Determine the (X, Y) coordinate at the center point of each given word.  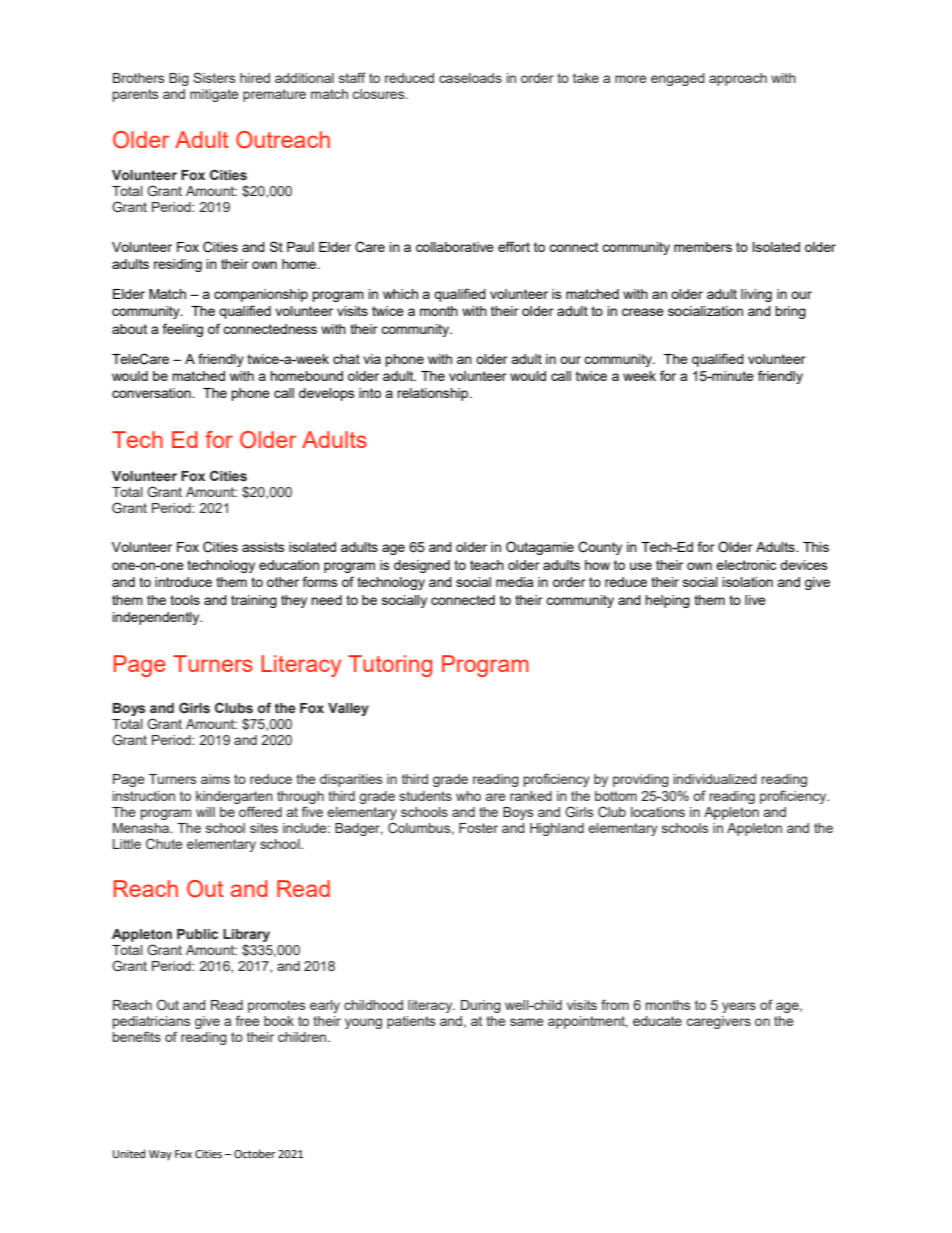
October (255, 1154)
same (527, 1022)
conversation (152, 393)
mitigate (214, 95)
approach (738, 79)
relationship (434, 394)
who (468, 796)
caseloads (470, 78)
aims (215, 779)
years (739, 1007)
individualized (715, 779)
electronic (746, 565)
